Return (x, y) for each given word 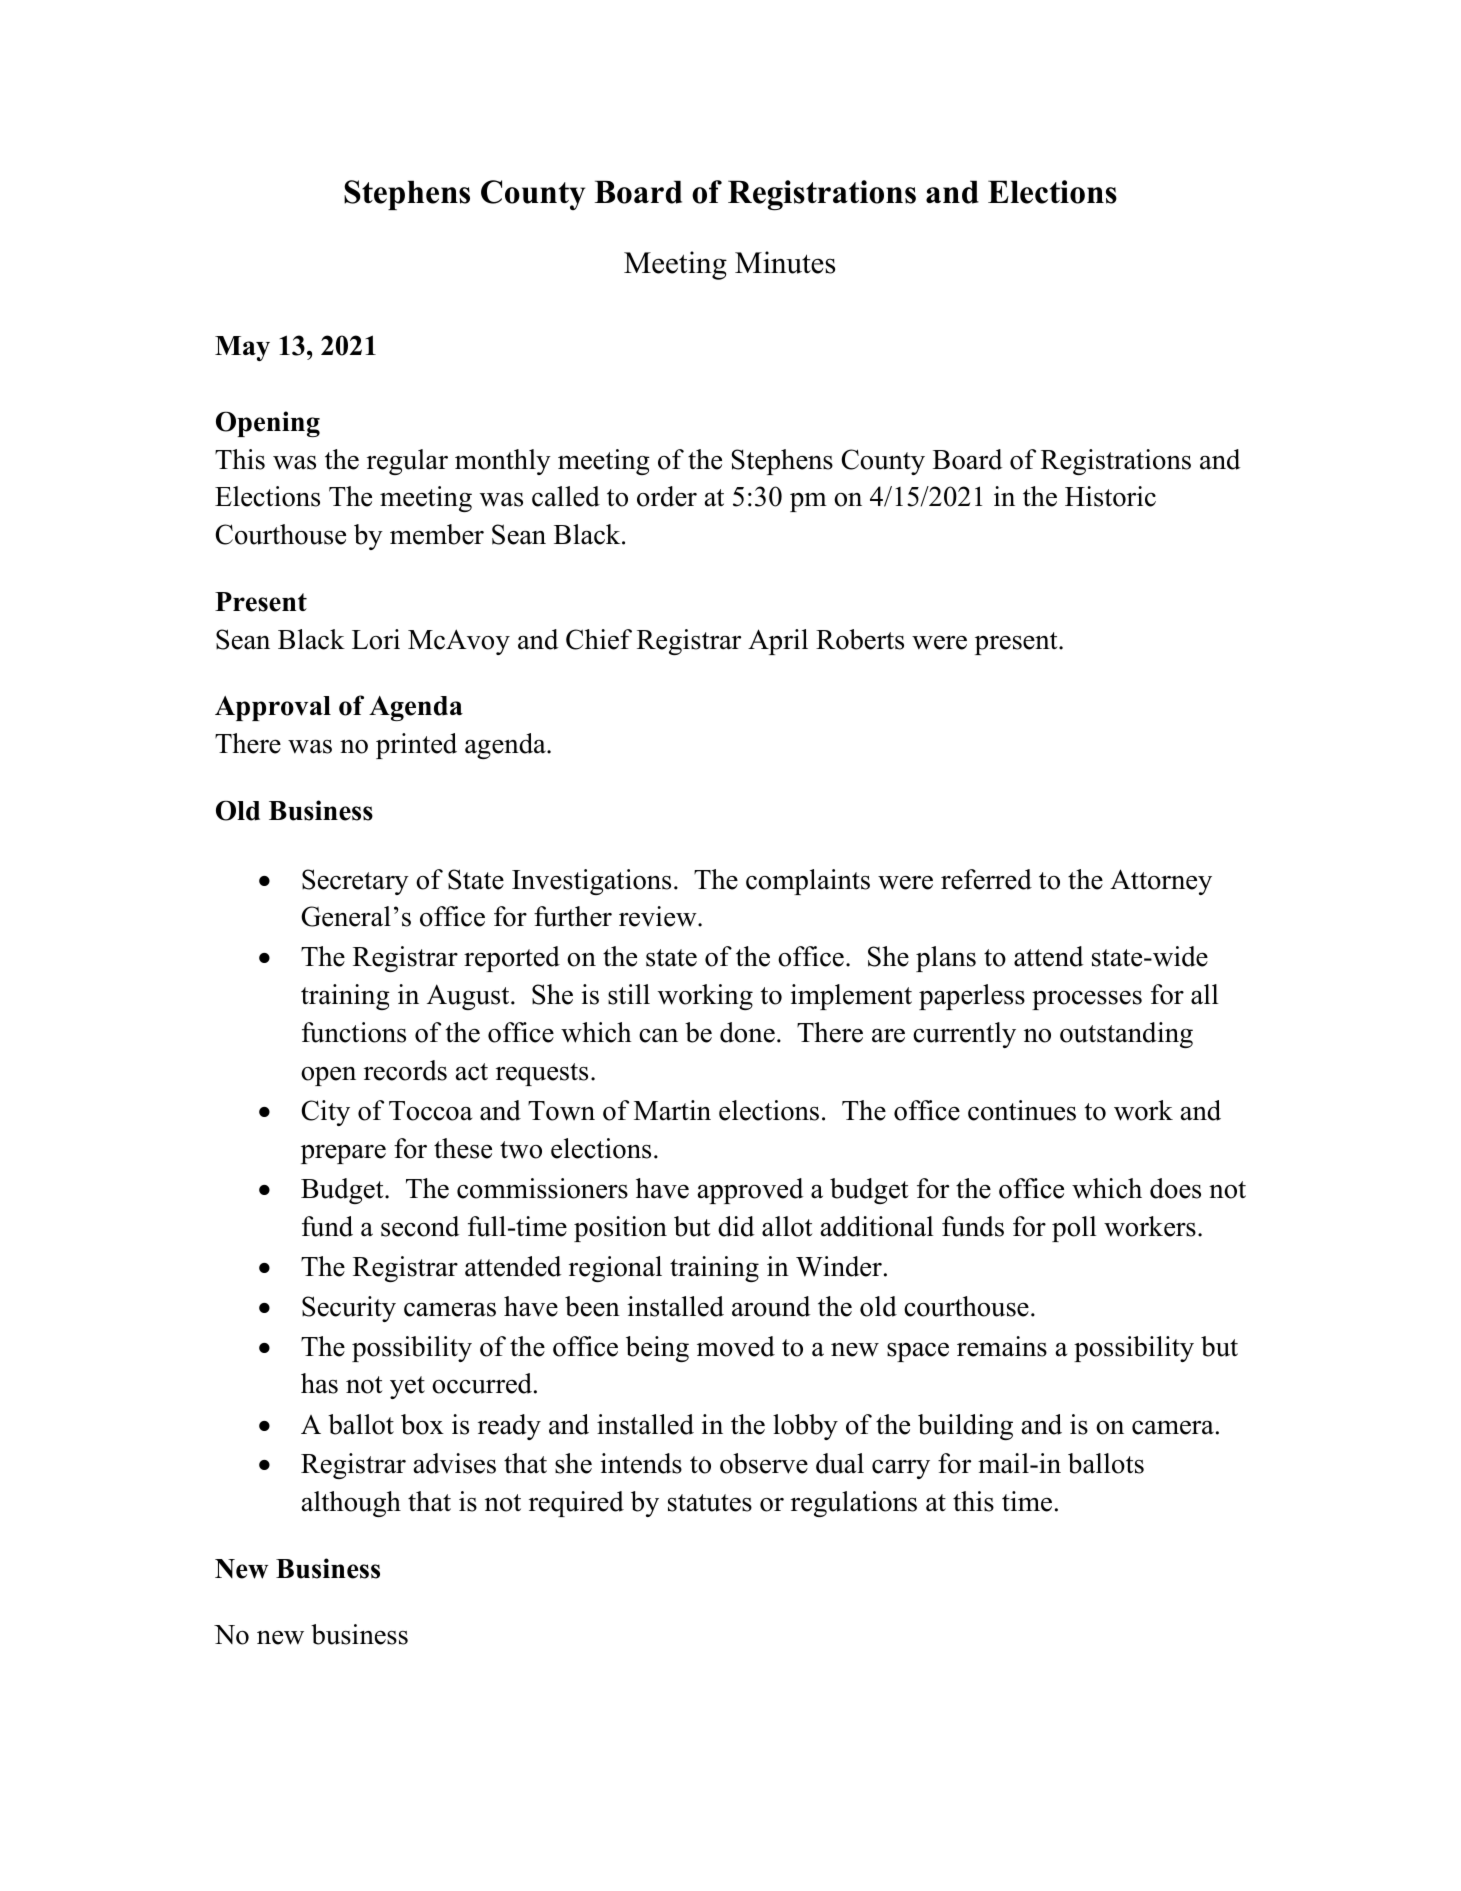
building (965, 1427)
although (351, 1504)
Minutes (785, 262)
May (242, 348)
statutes (710, 1503)
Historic (1110, 496)
